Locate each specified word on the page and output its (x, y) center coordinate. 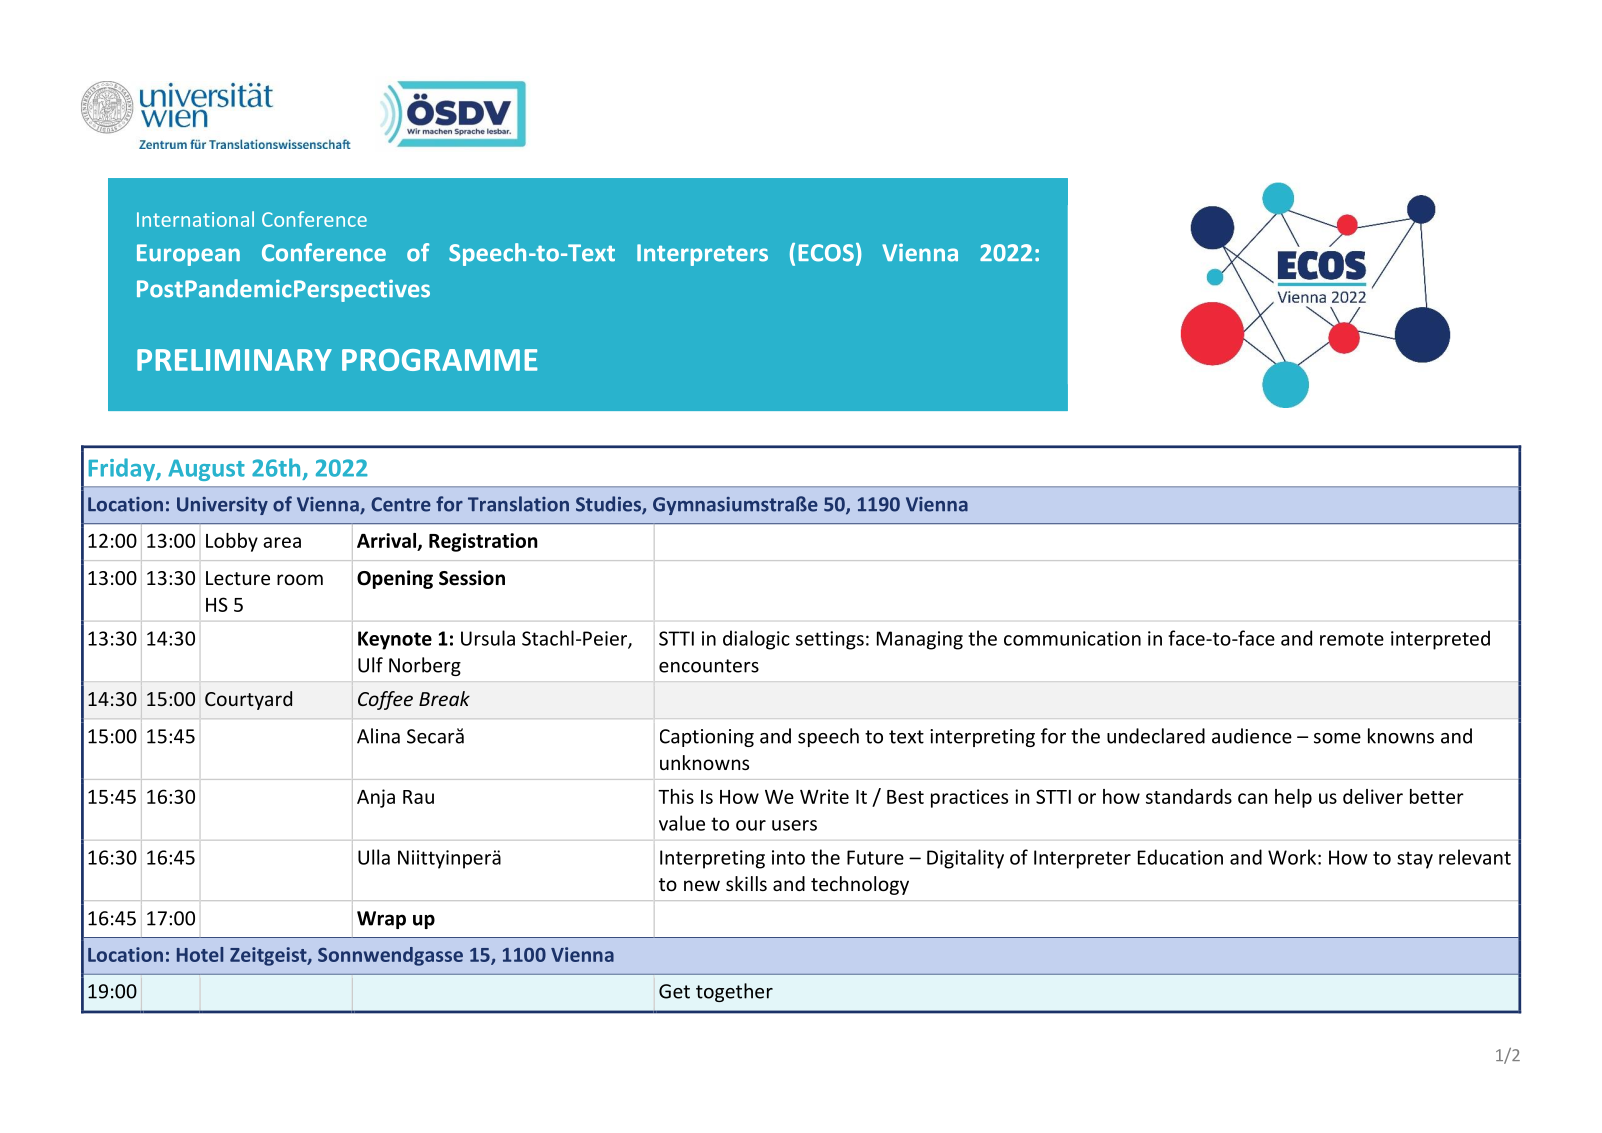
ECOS (826, 253)
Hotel (200, 954)
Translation (518, 504)
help (1293, 798)
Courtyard (248, 700)
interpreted (1440, 640)
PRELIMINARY (234, 360)
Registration (483, 542)
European (188, 255)
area (282, 542)
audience (1252, 736)
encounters (709, 666)
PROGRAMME (439, 360)
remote (1352, 639)
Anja (376, 798)
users (794, 825)
